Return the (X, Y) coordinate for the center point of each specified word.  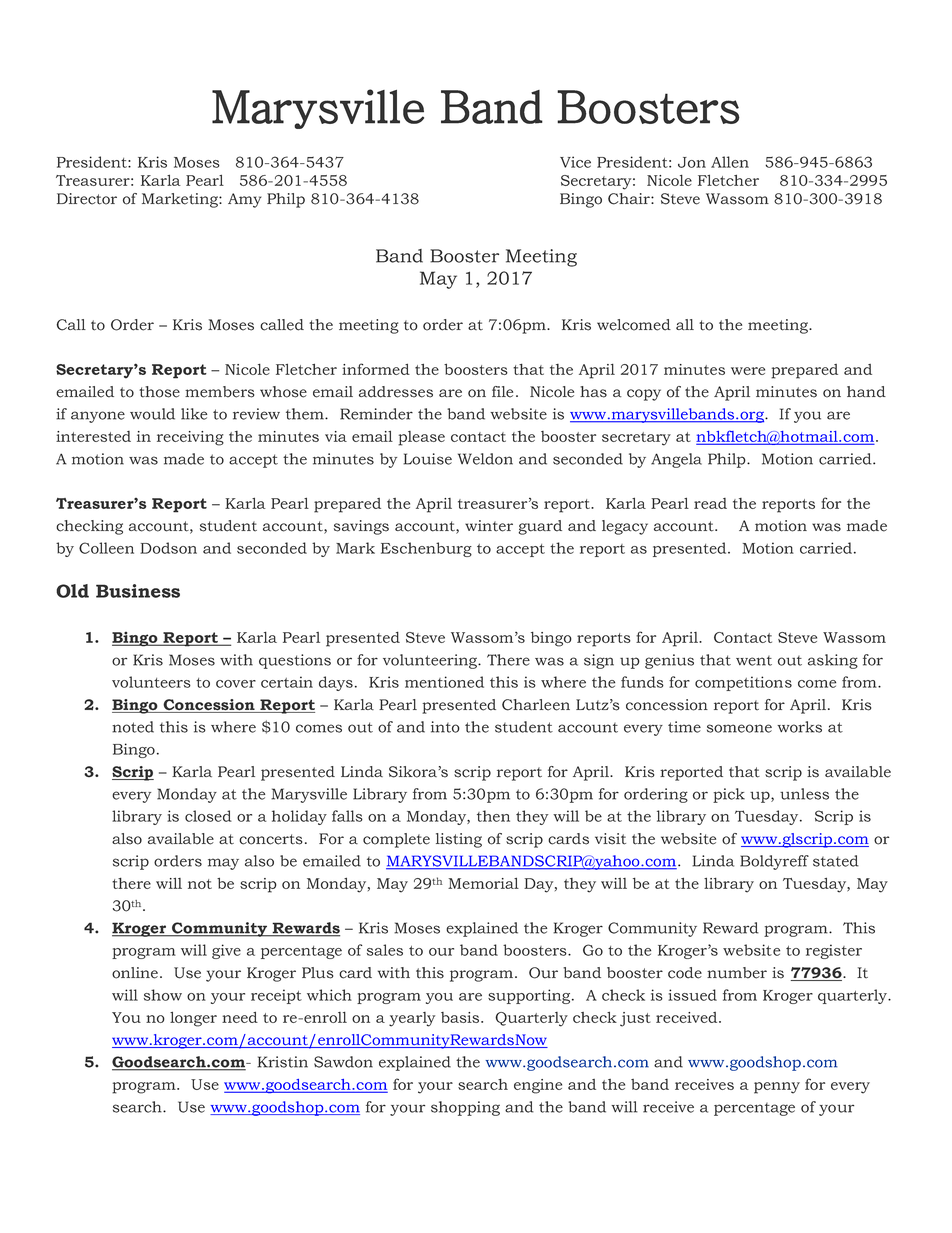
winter (489, 526)
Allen (730, 162)
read (710, 503)
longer (193, 1019)
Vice (575, 162)
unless (804, 794)
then (493, 816)
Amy (244, 200)
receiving (190, 438)
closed (208, 816)
